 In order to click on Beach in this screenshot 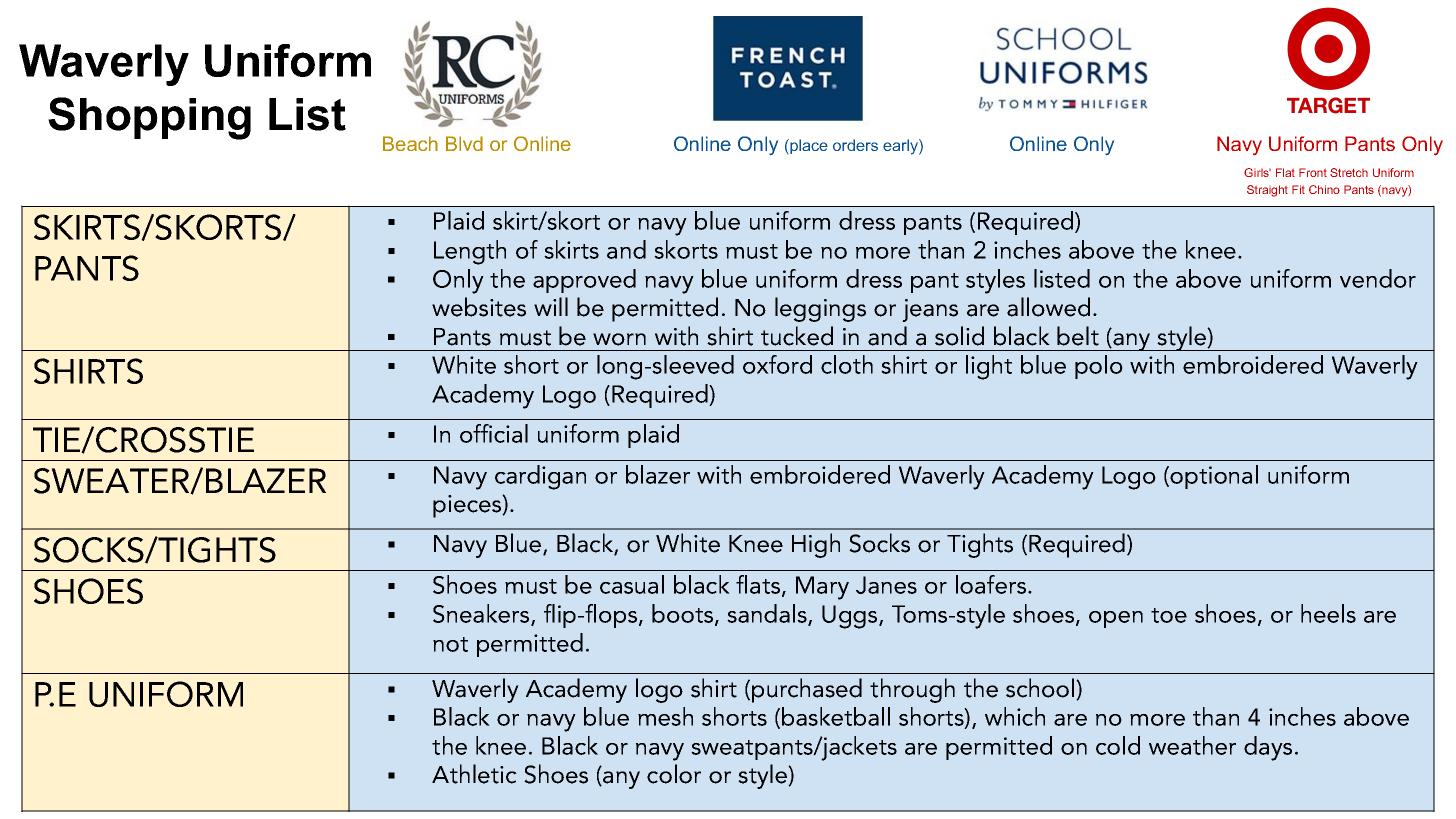, I will do `click(410, 143)`.
